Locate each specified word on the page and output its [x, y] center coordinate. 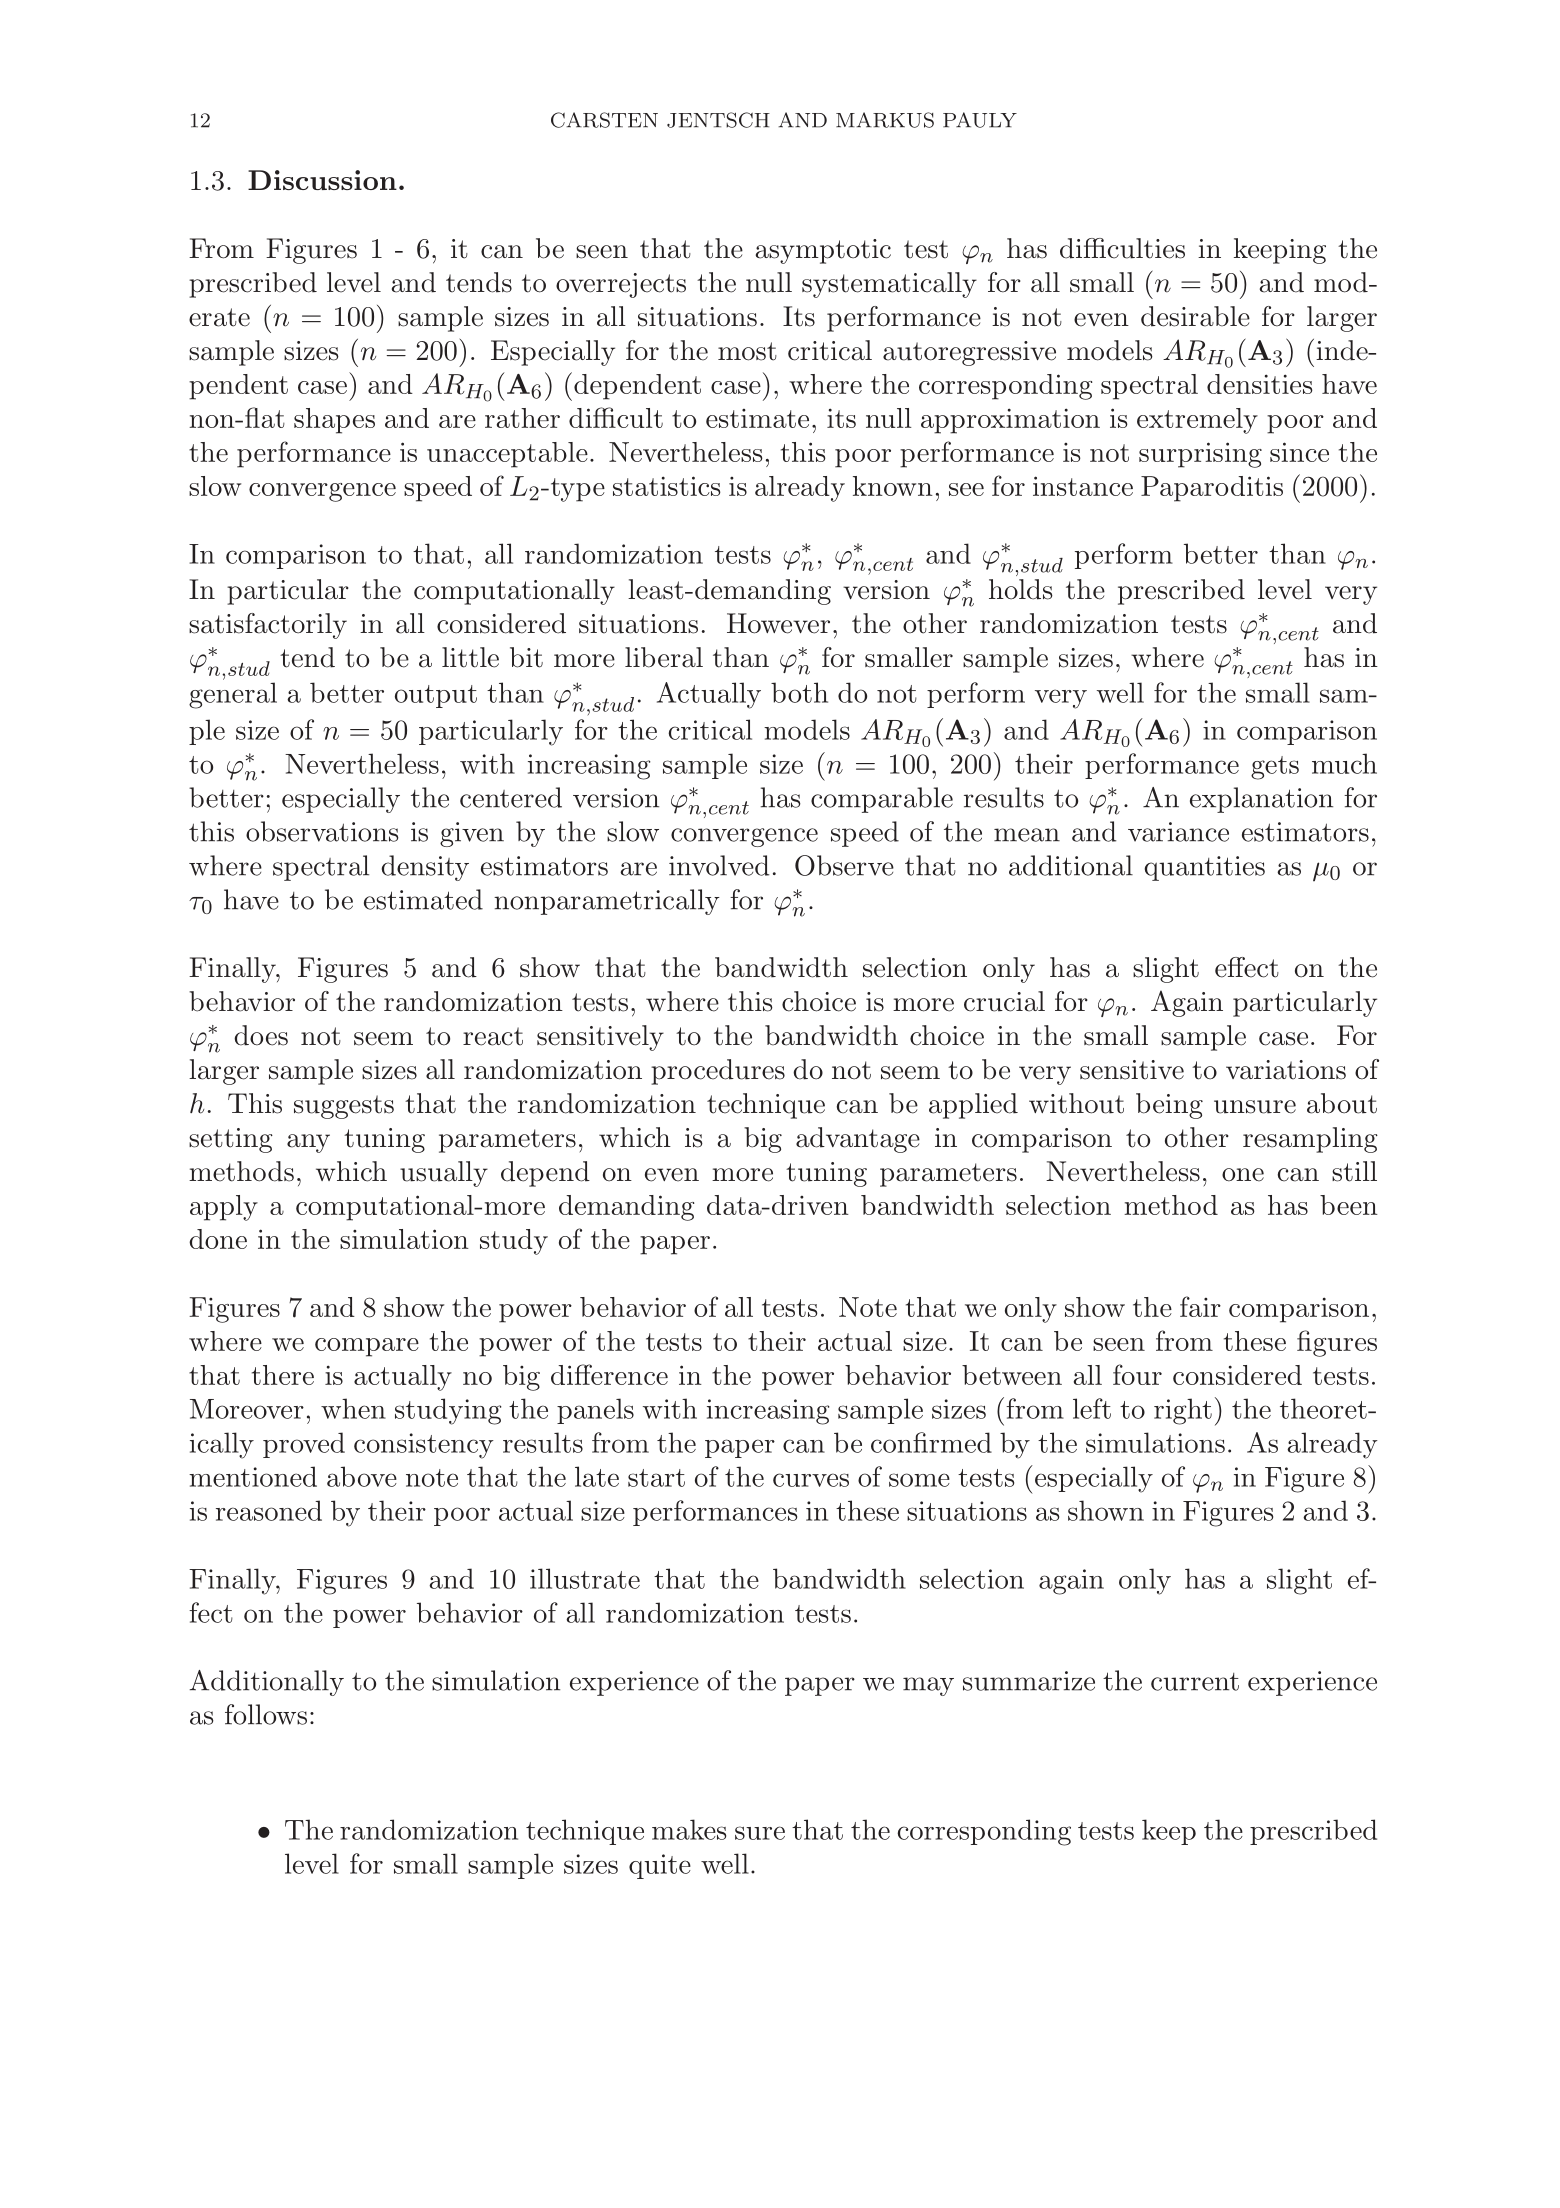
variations [1286, 1070]
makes [689, 1829]
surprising [1200, 455]
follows [266, 1714]
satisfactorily [268, 626]
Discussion [322, 180]
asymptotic [823, 251]
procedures [718, 1072]
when [353, 1408]
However [778, 623]
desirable [1195, 316]
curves [811, 1480]
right [1183, 1411]
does [261, 1035]
